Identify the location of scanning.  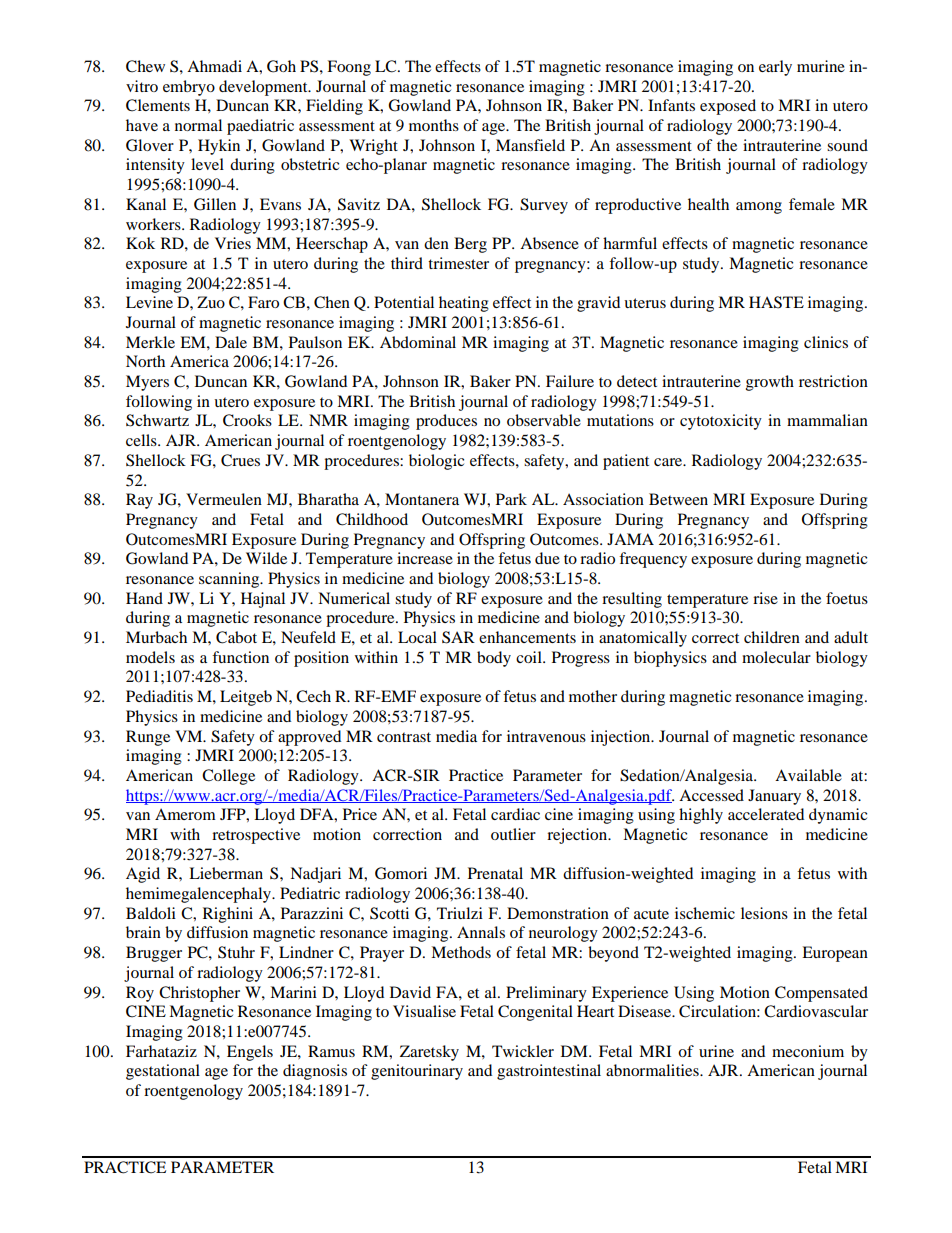
(230, 580).
